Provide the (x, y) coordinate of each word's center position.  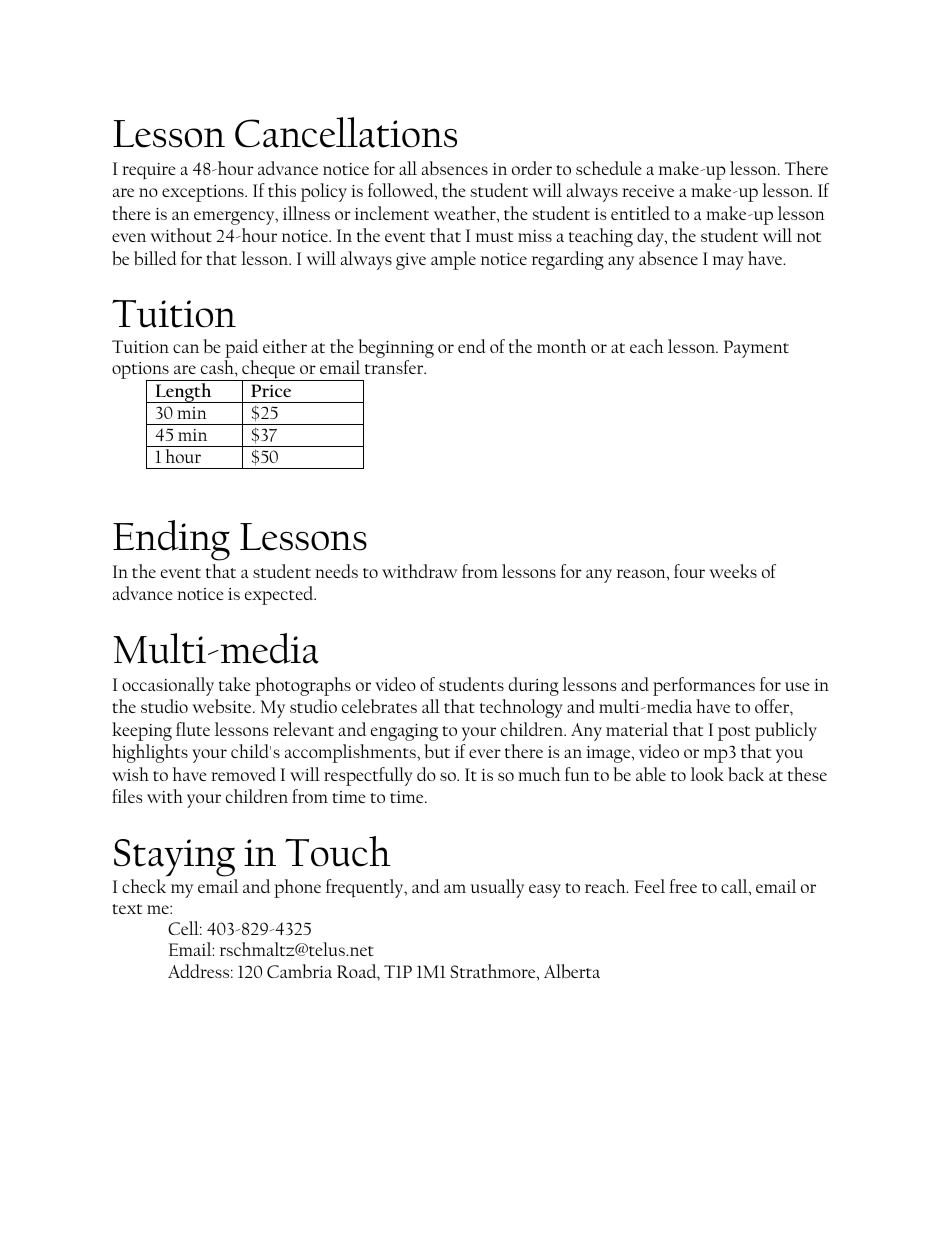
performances (704, 686)
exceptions (204, 193)
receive (648, 191)
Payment (756, 349)
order (532, 168)
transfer (395, 367)
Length (183, 393)
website (223, 706)
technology (521, 708)
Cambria (299, 971)
